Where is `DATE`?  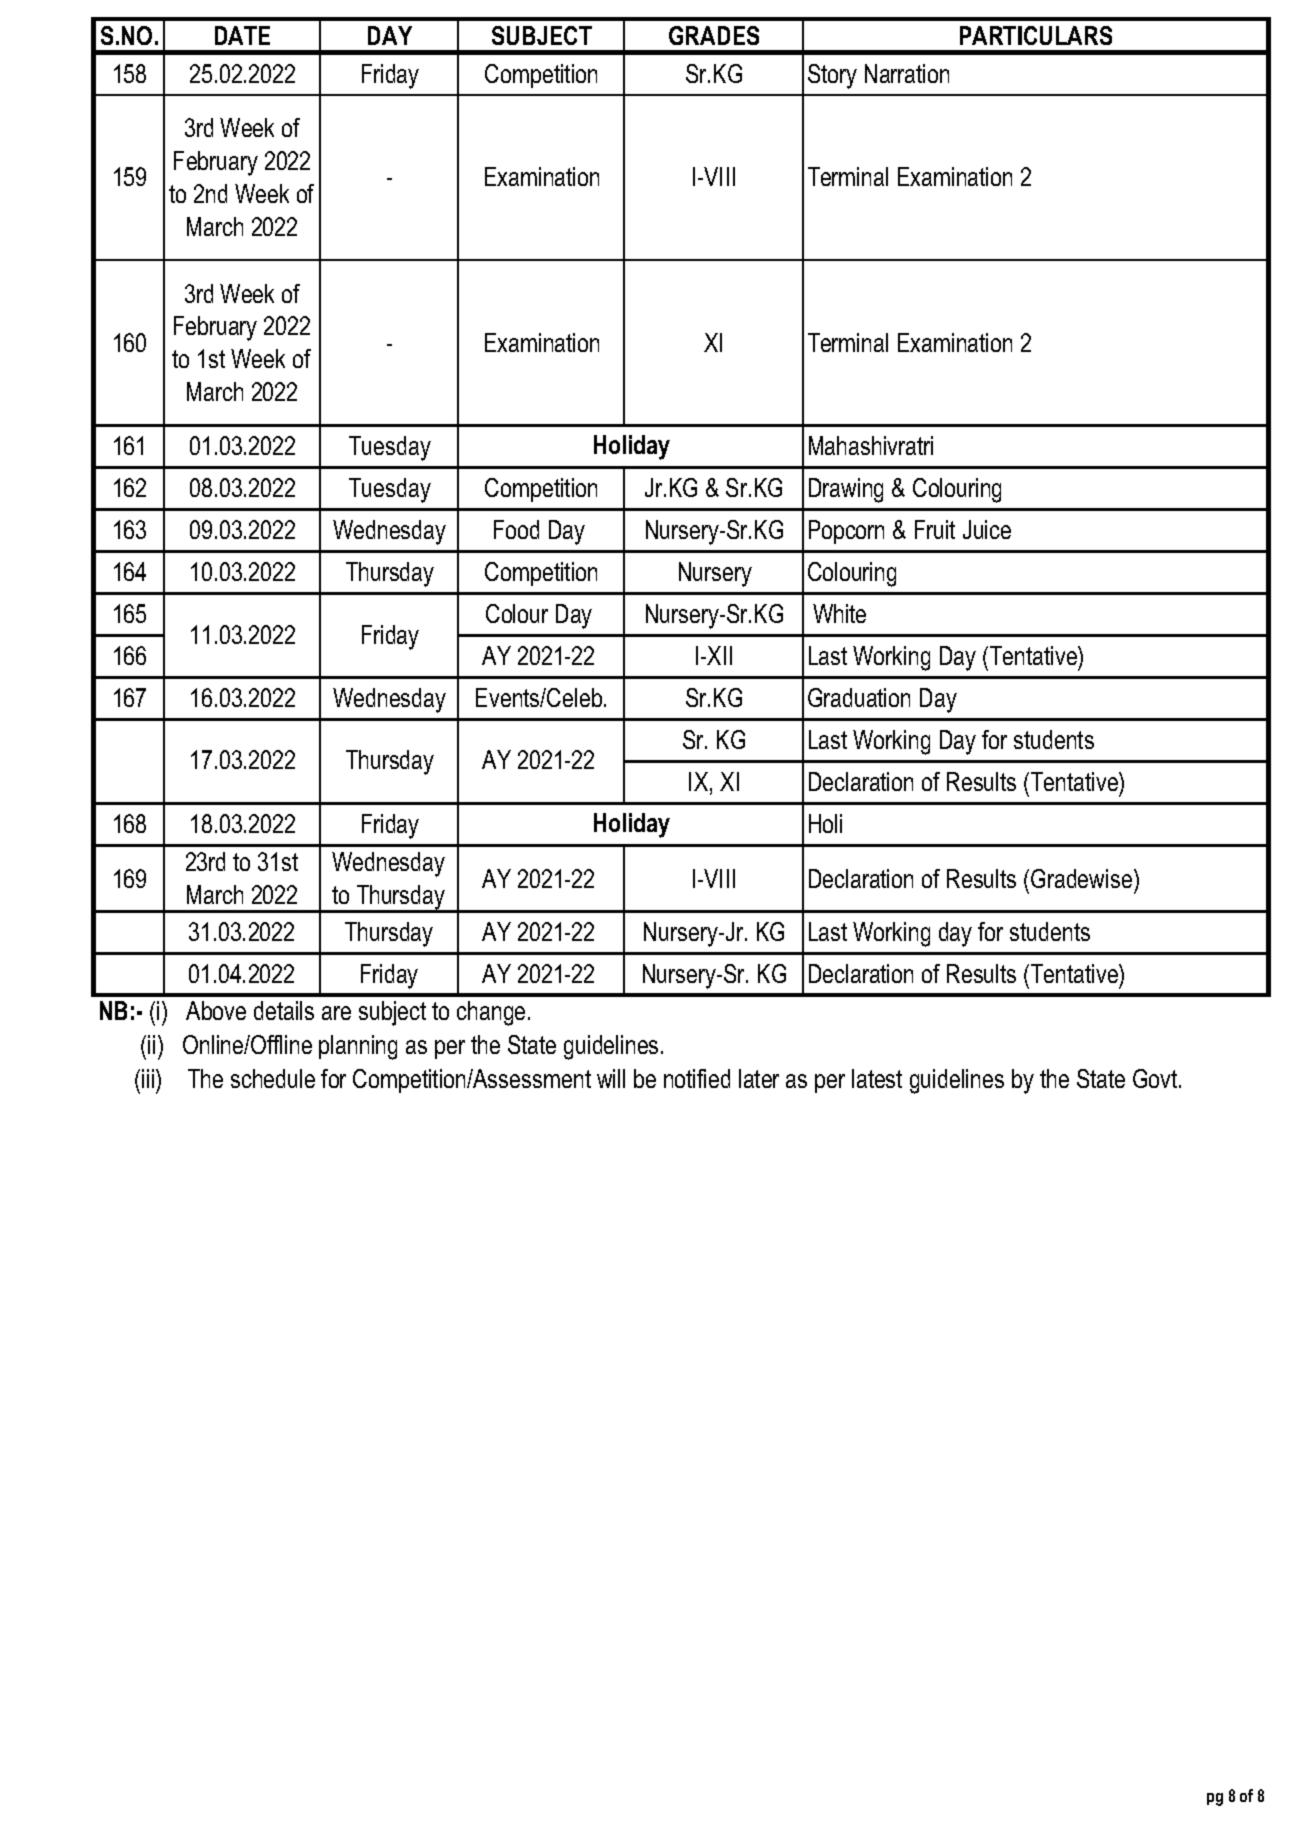
DATE is located at coordinates (242, 35).
